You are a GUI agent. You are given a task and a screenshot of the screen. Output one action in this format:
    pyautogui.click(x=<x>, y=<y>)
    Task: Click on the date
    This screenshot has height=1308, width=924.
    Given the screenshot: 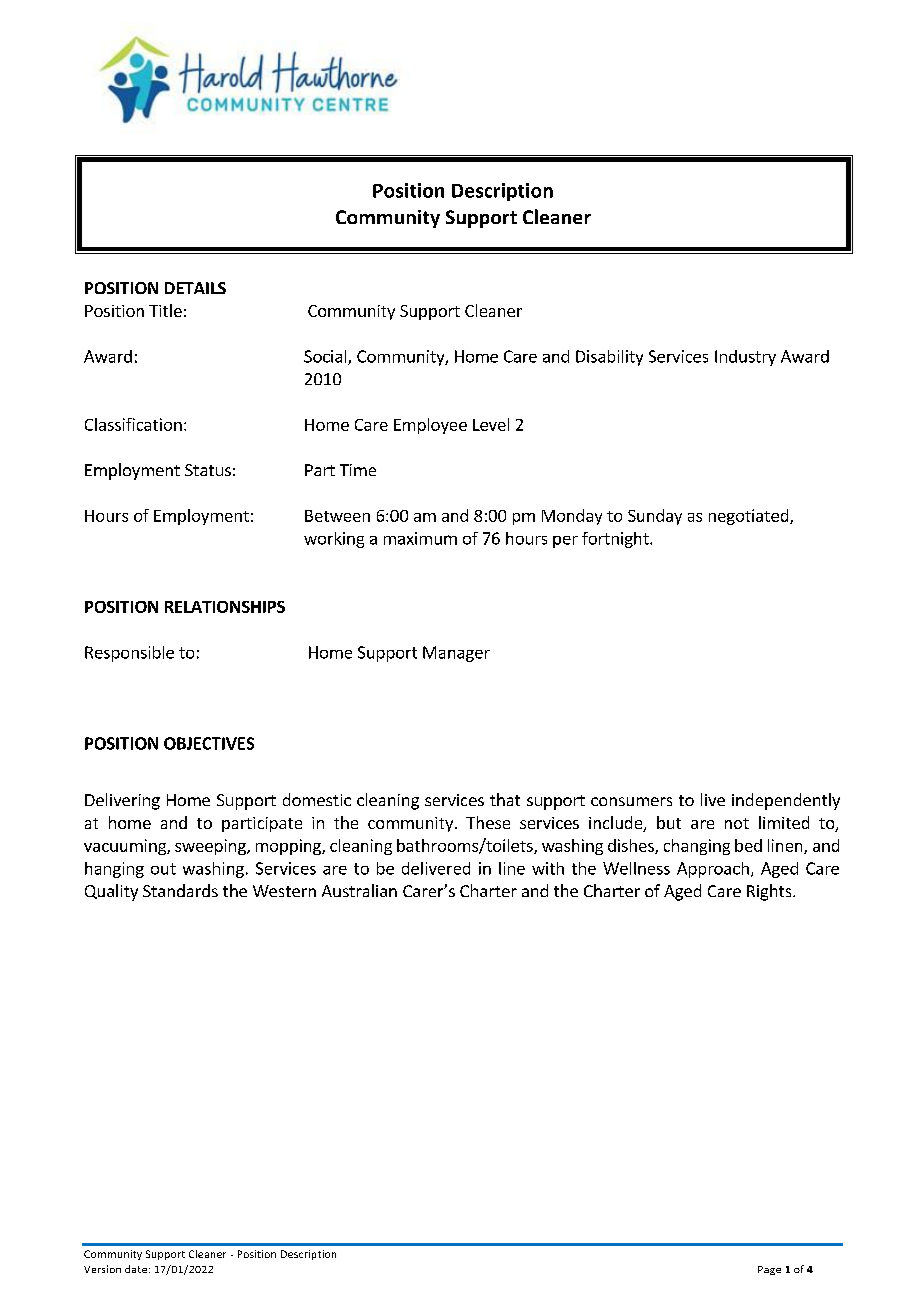 What is the action you would take?
    pyautogui.click(x=136, y=1269)
